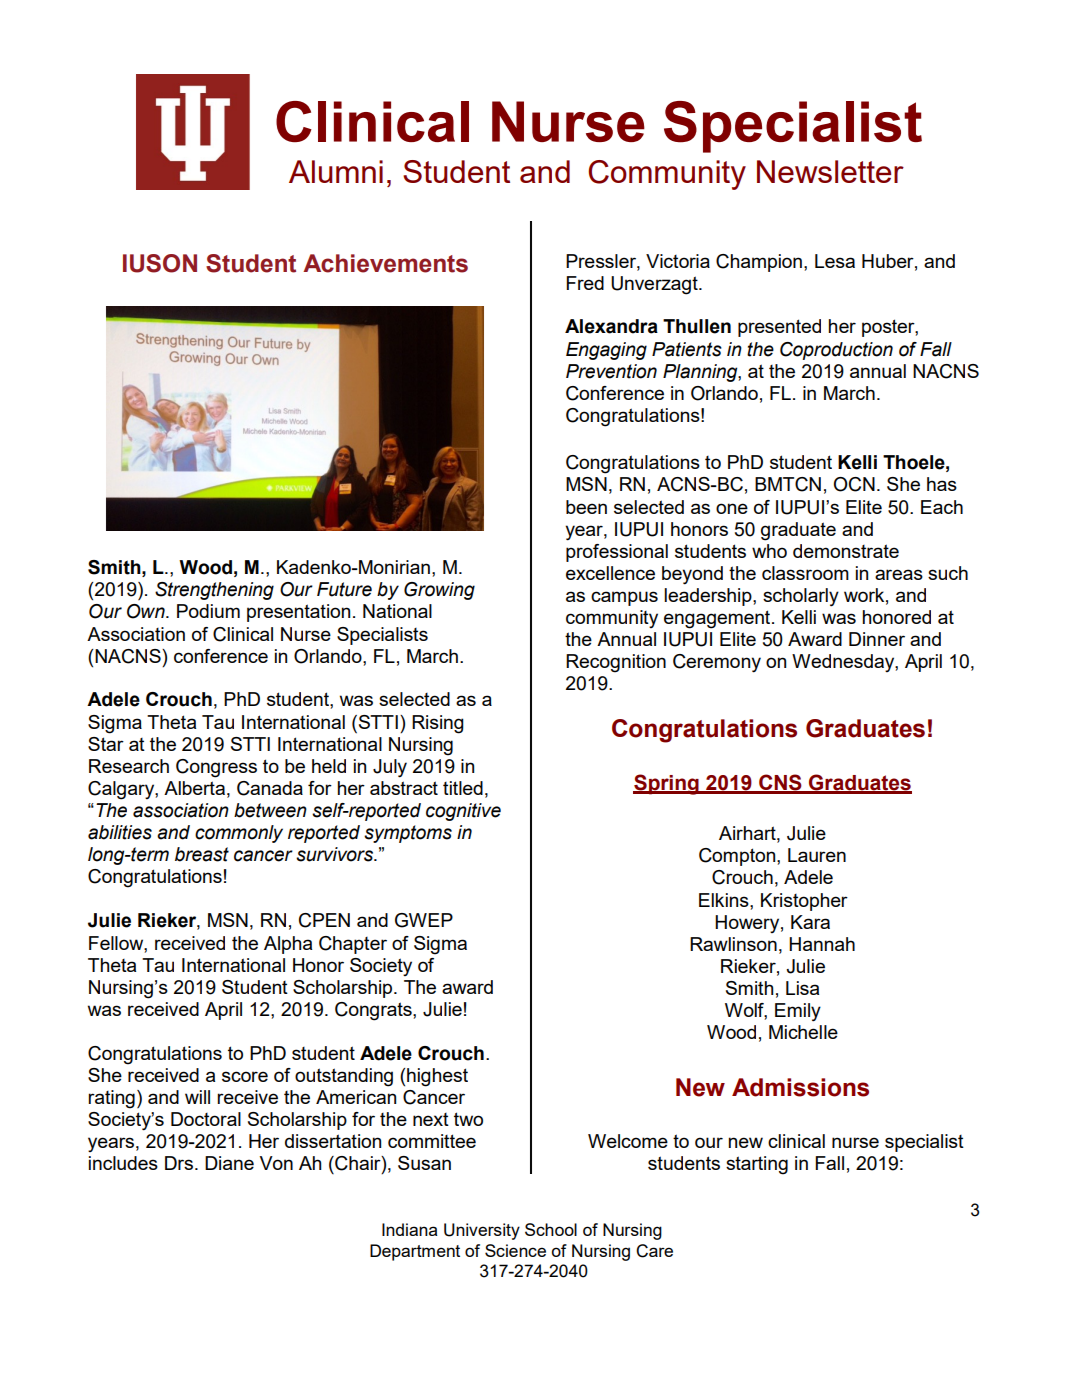 The height and width of the screenshot is (1382, 1068). What do you see at coordinates (214, 591) in the screenshot?
I see `Strengthening` at bounding box center [214, 591].
